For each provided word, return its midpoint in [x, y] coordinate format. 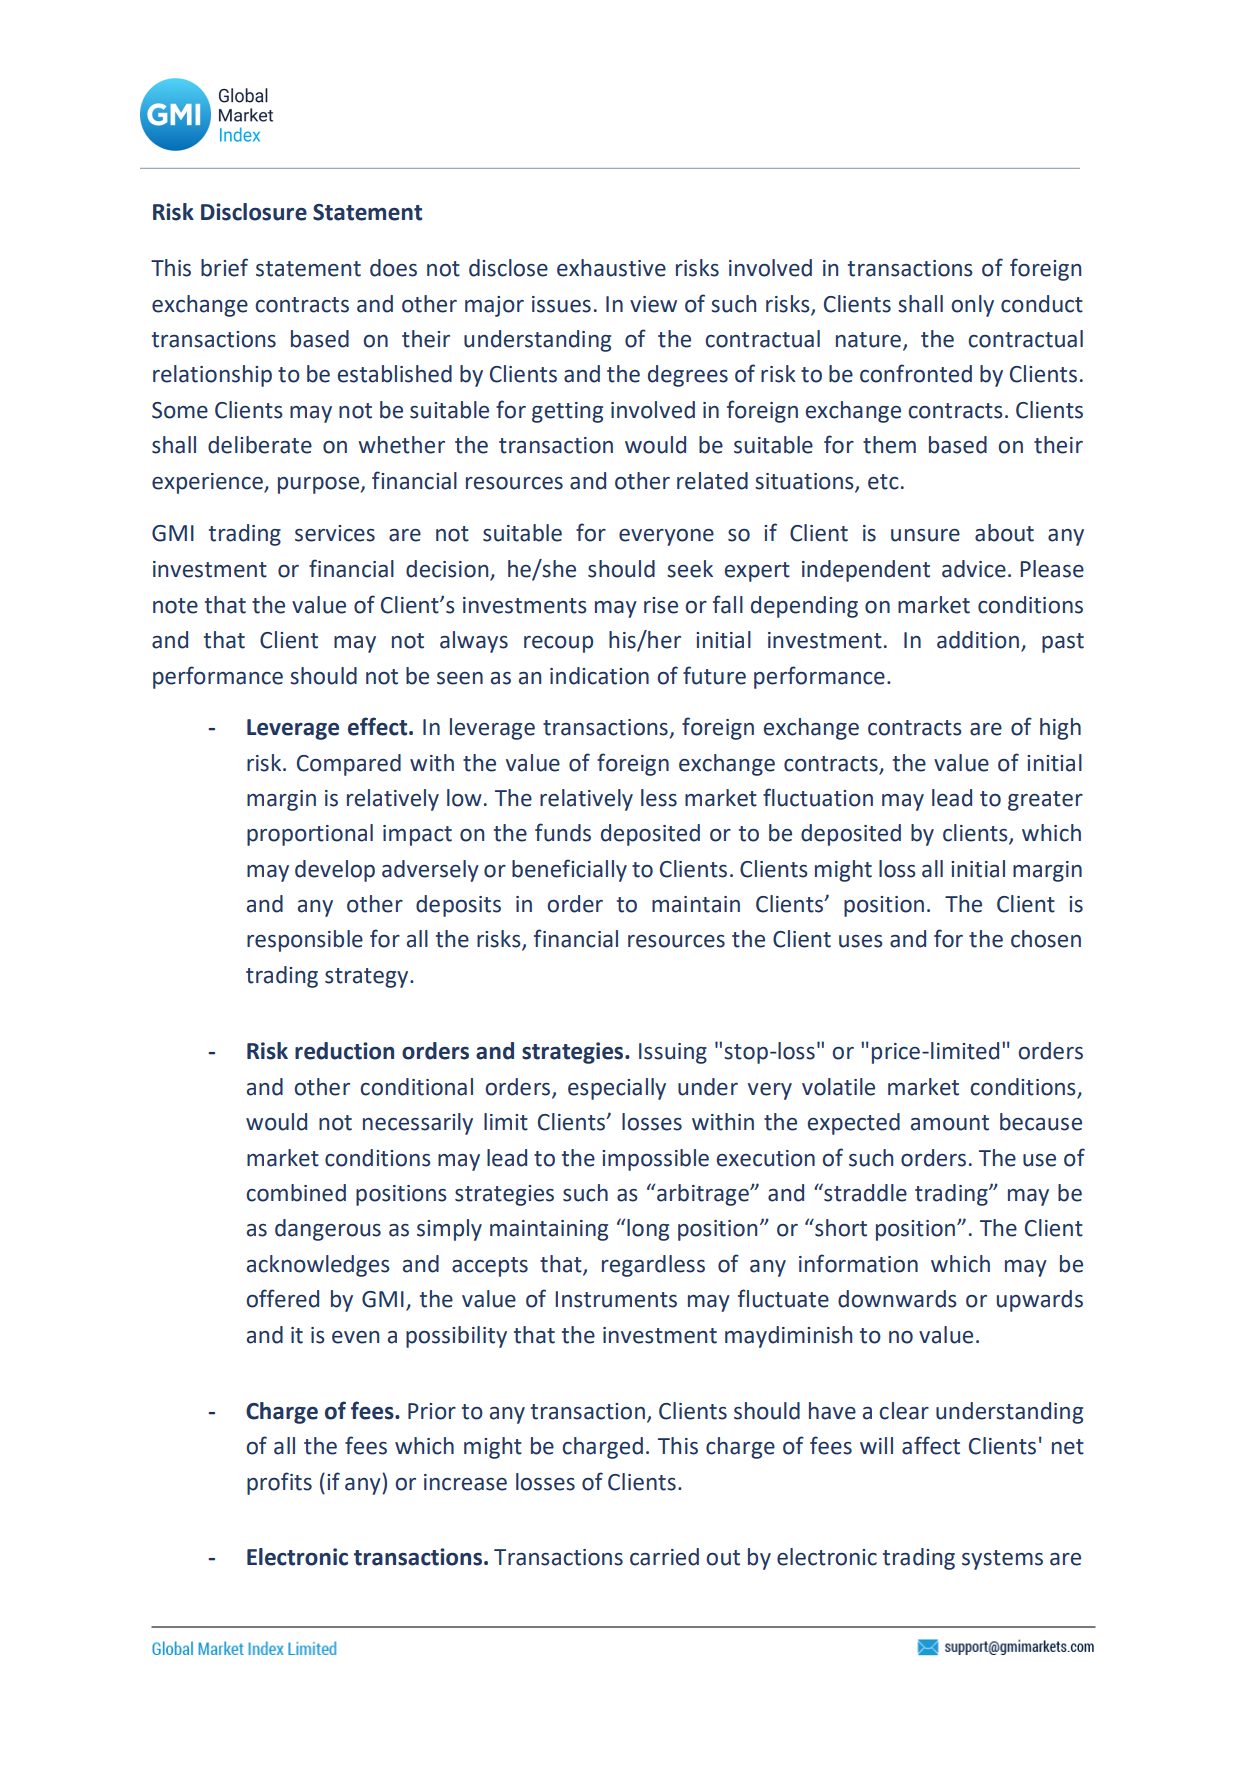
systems [1002, 1560]
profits [279, 1483]
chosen [1046, 939]
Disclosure [254, 212]
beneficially [569, 870]
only [972, 306]
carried [664, 1557]
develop [335, 871]
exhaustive [611, 268]
